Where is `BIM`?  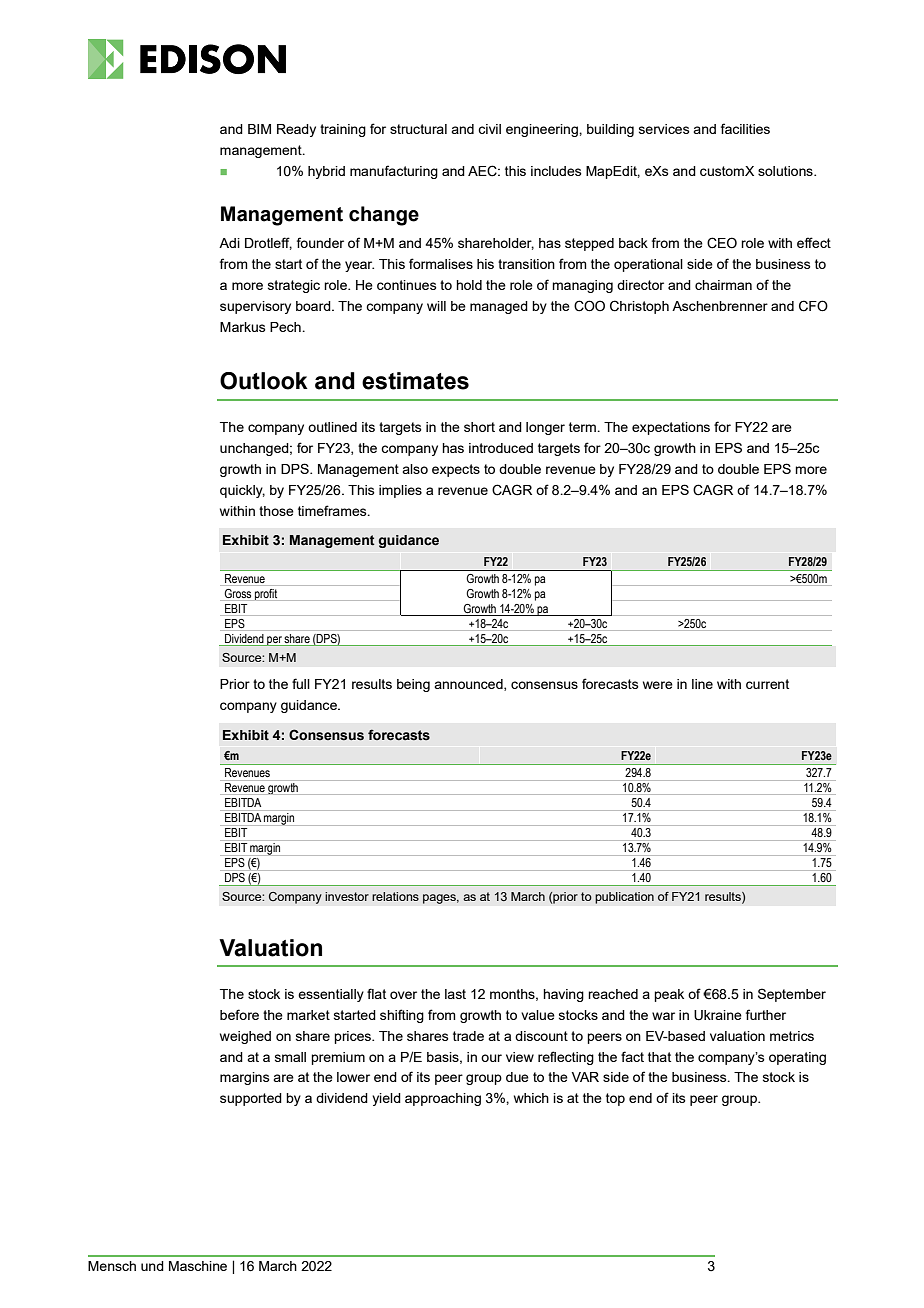
BIM is located at coordinates (259, 129).
